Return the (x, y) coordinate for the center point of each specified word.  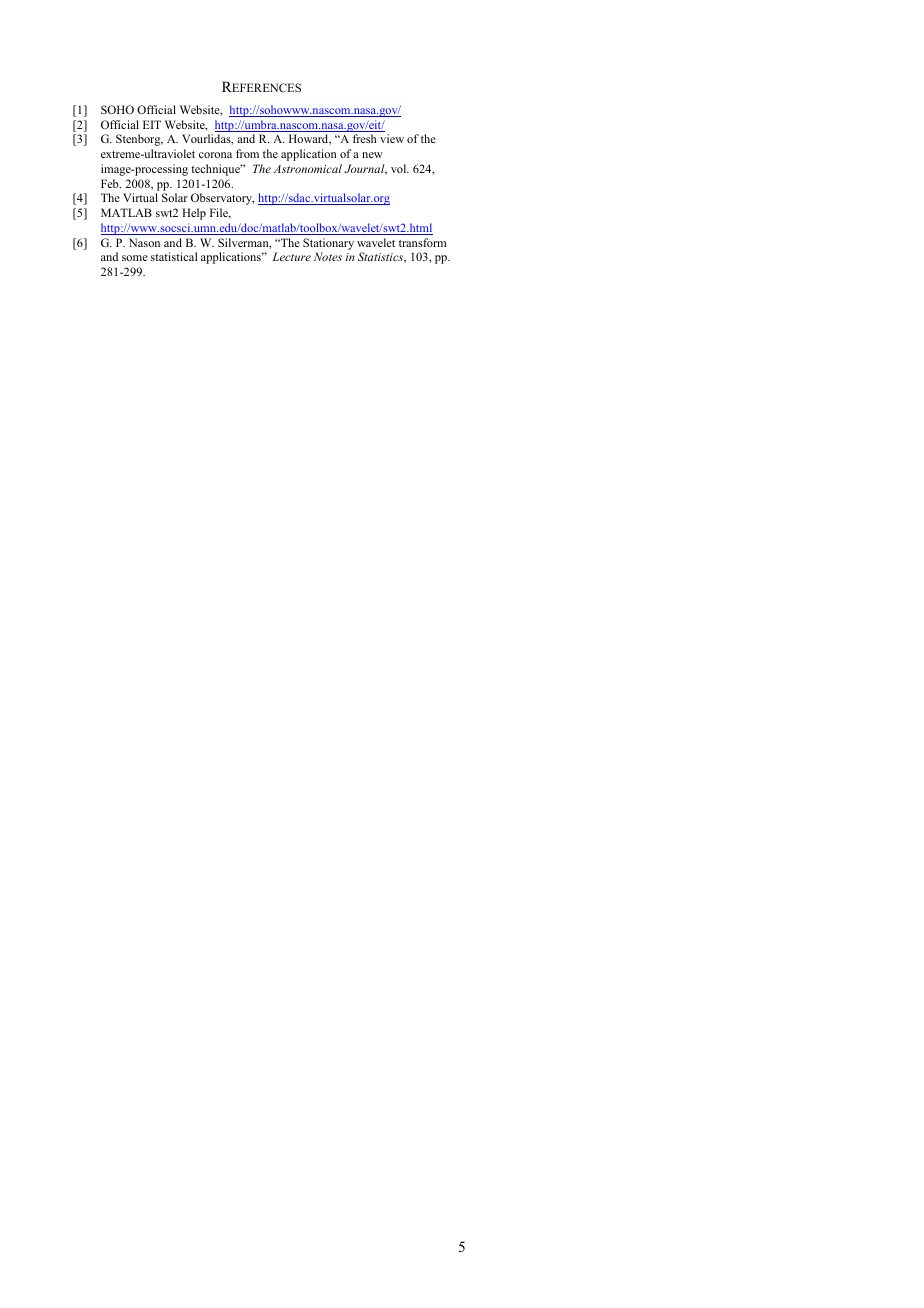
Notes (328, 256)
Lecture (291, 256)
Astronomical (308, 168)
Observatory (222, 199)
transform (422, 242)
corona (215, 155)
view (392, 138)
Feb (111, 183)
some (135, 258)
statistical (174, 256)
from (247, 153)
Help (194, 214)
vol (400, 168)
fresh (364, 138)
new (372, 155)
